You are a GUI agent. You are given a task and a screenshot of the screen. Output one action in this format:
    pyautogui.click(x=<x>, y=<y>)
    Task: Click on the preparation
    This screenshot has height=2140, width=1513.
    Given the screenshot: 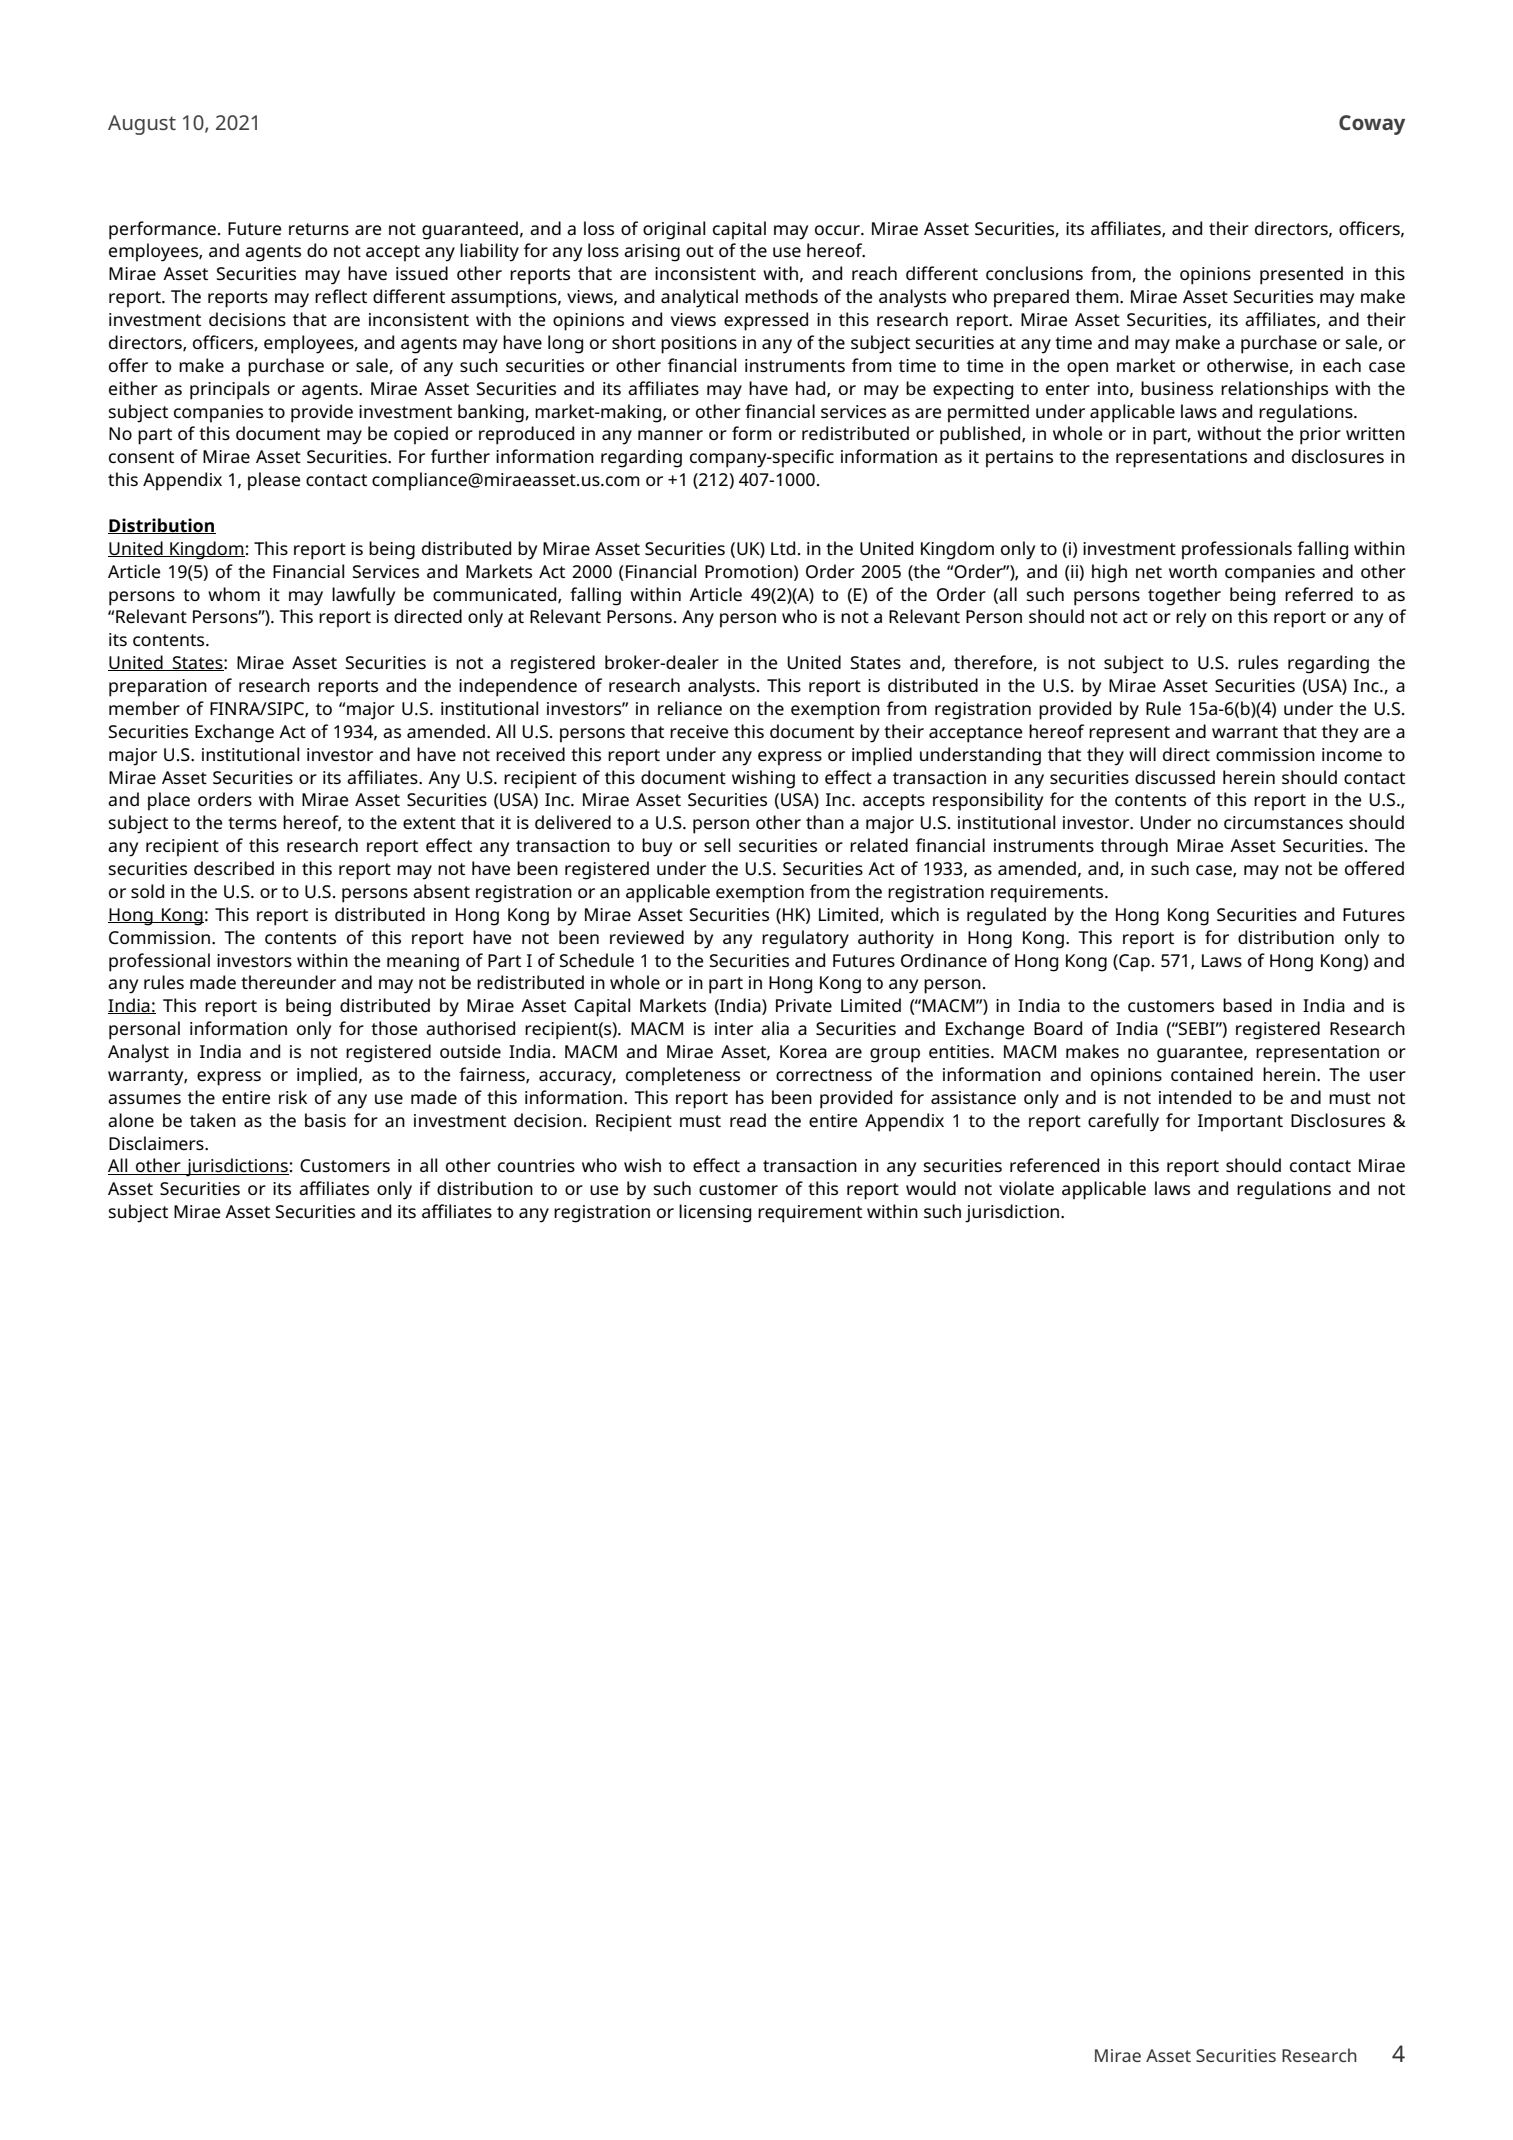 What is the action you would take?
    pyautogui.click(x=158, y=688)
